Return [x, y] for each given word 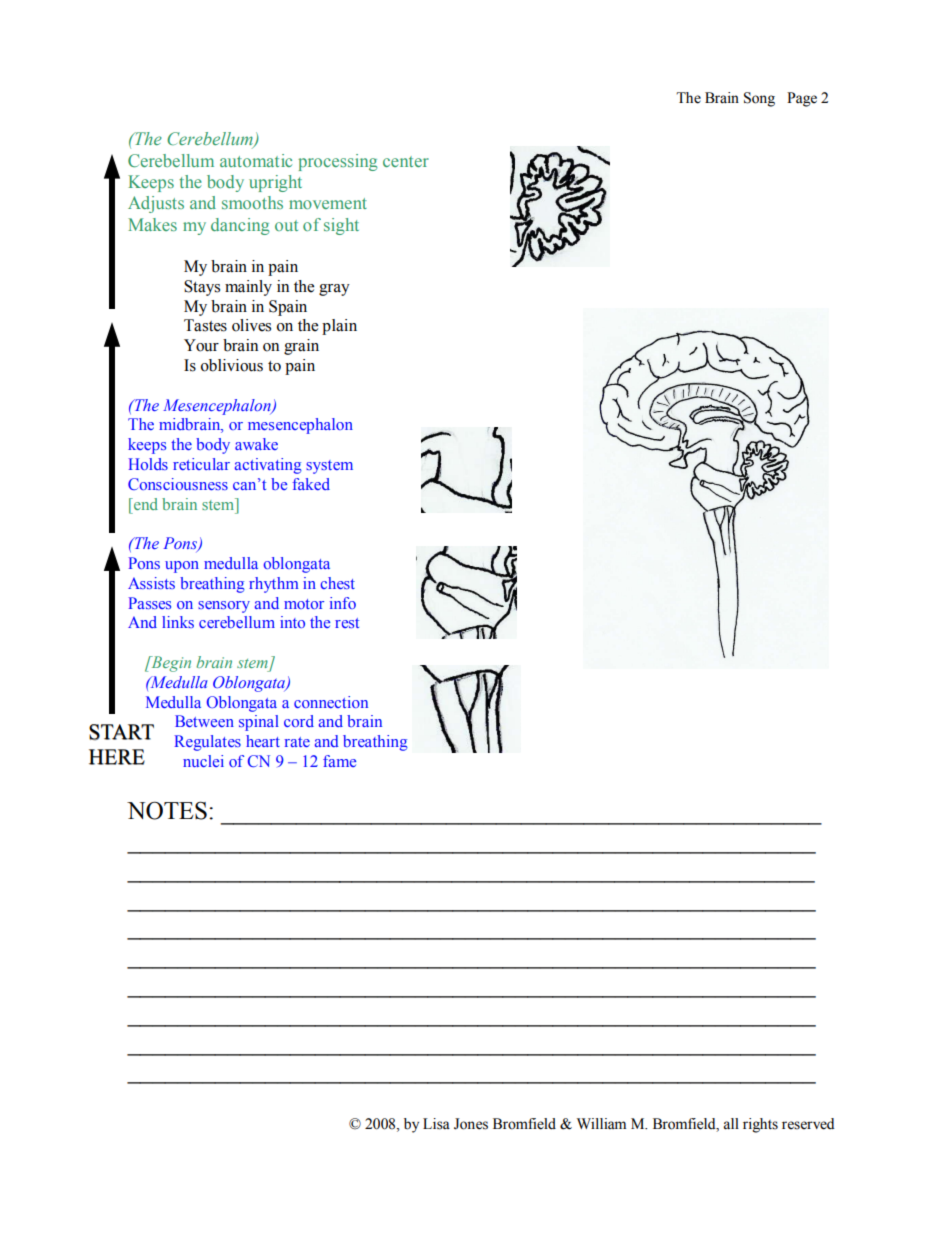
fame [339, 761]
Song [759, 99]
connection [331, 702]
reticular [201, 464]
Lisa [436, 1124]
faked [311, 484]
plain [339, 327]
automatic [256, 160]
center [406, 161]
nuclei [203, 761]
